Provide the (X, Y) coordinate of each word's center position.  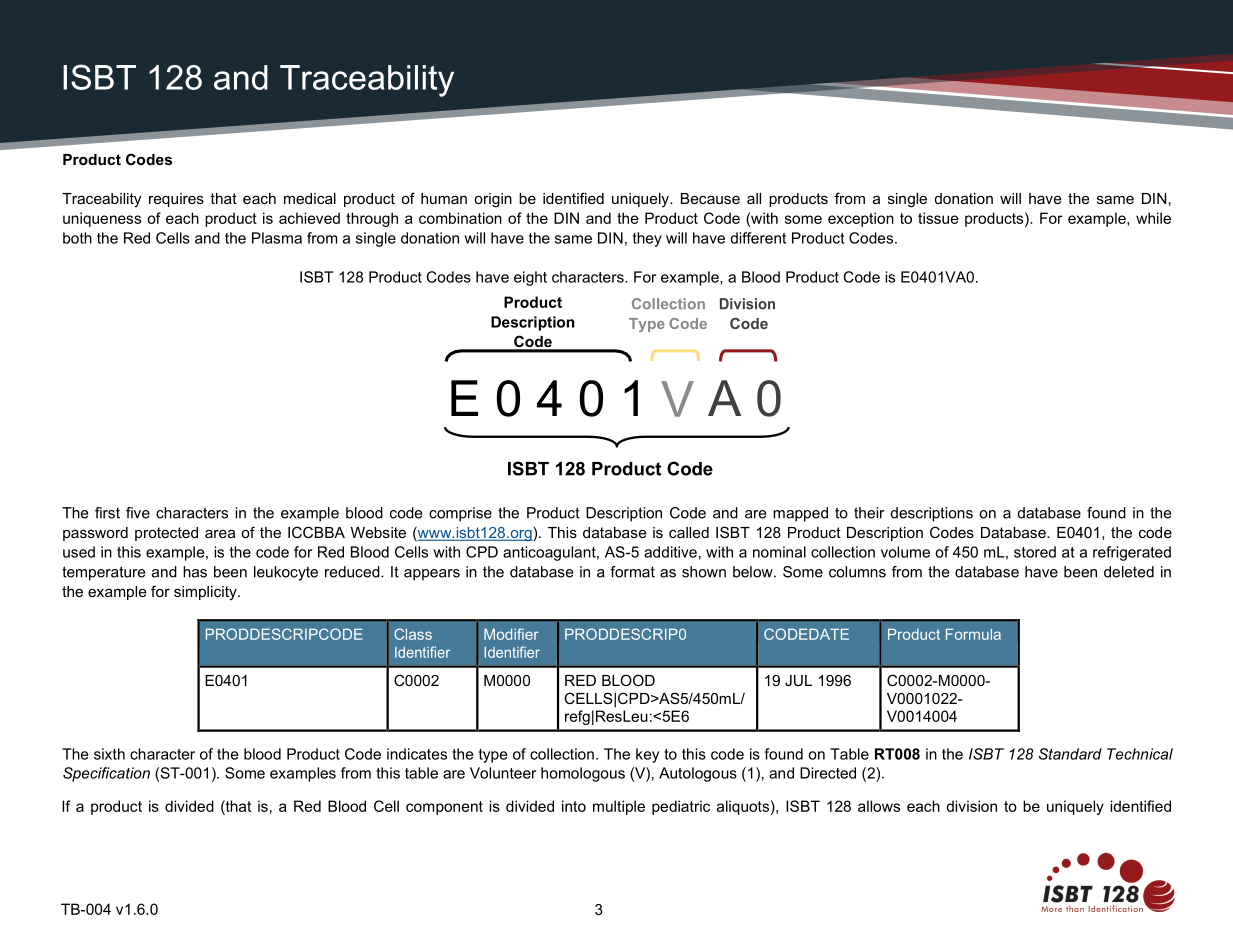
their (869, 513)
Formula (973, 634)
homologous (583, 774)
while (1153, 218)
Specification (106, 774)
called (689, 532)
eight (530, 278)
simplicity (206, 593)
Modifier (511, 634)
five (138, 513)
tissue (938, 218)
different (758, 238)
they (647, 239)
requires (176, 200)
